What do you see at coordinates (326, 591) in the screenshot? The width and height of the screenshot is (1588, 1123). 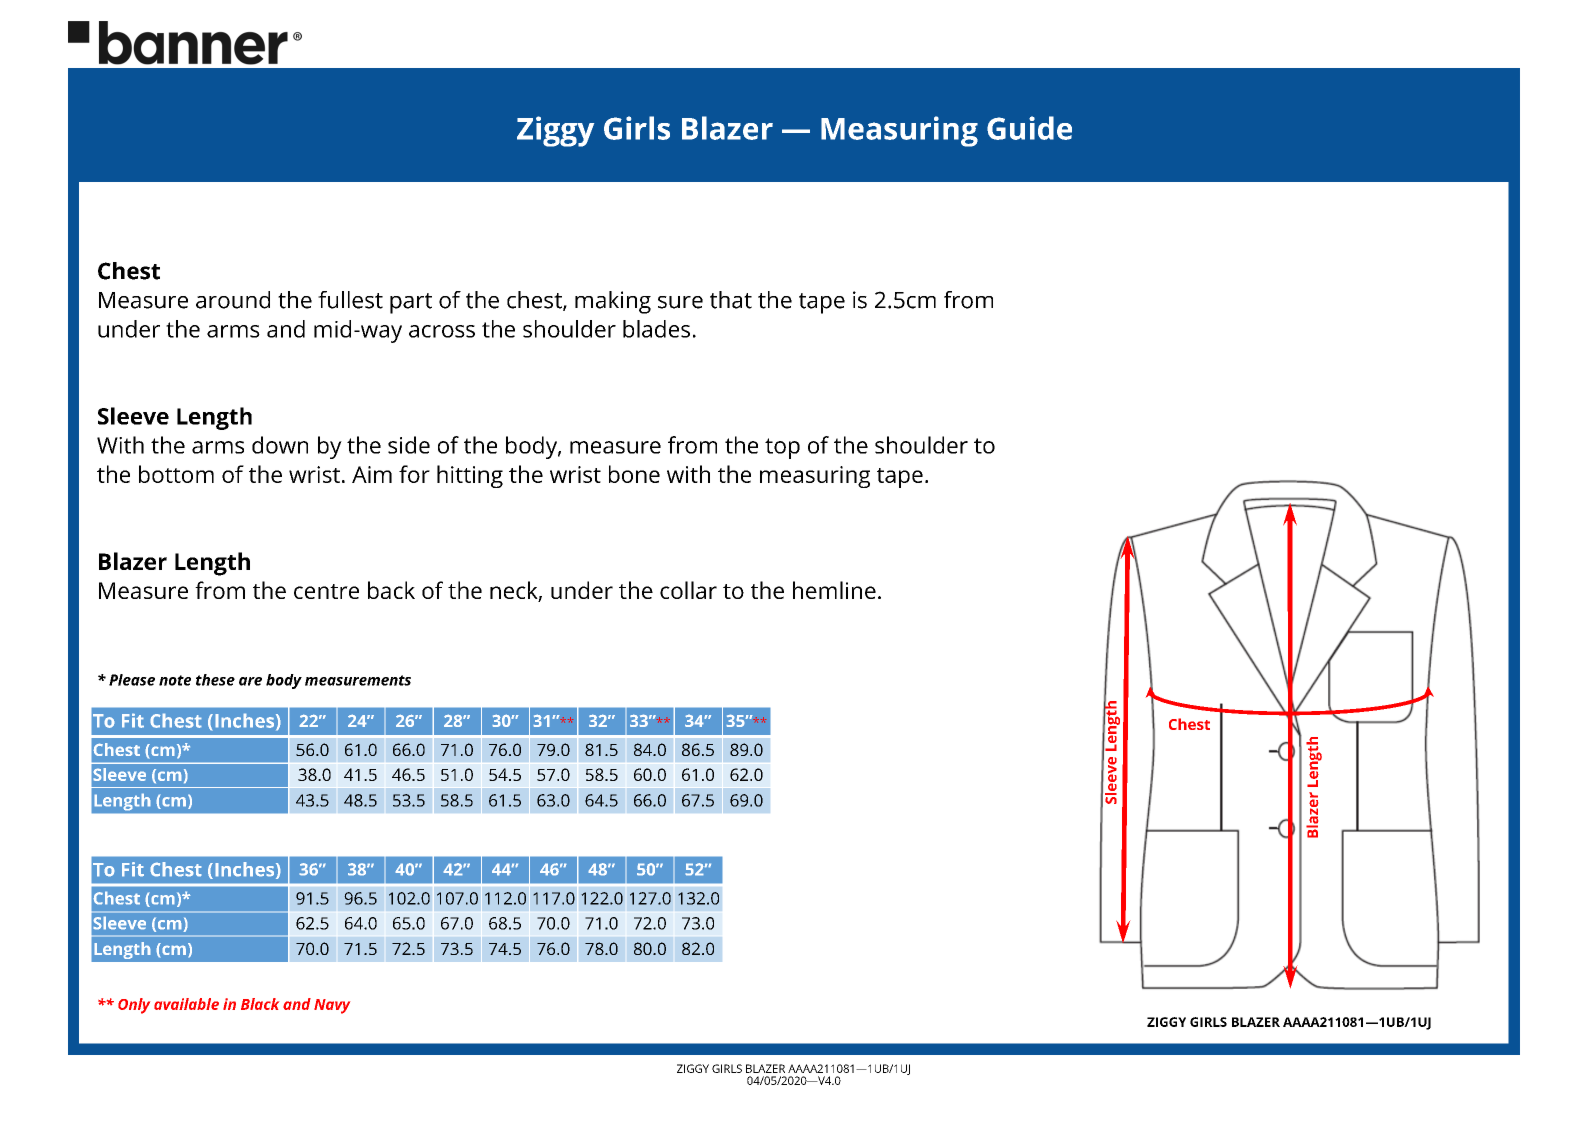 I see `centre` at bounding box center [326, 591].
